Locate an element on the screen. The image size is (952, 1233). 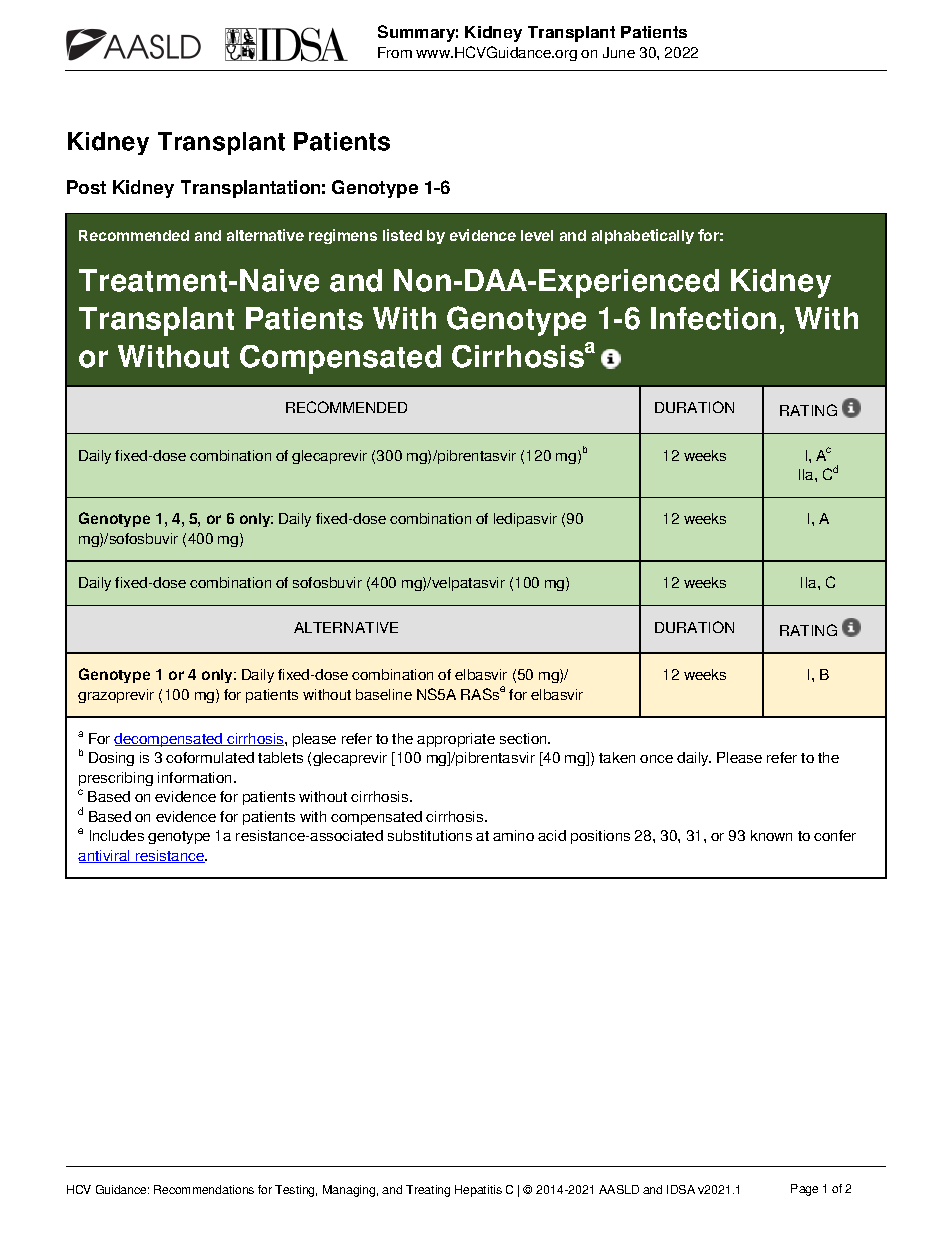
Hepatitis is located at coordinates (478, 1191).
